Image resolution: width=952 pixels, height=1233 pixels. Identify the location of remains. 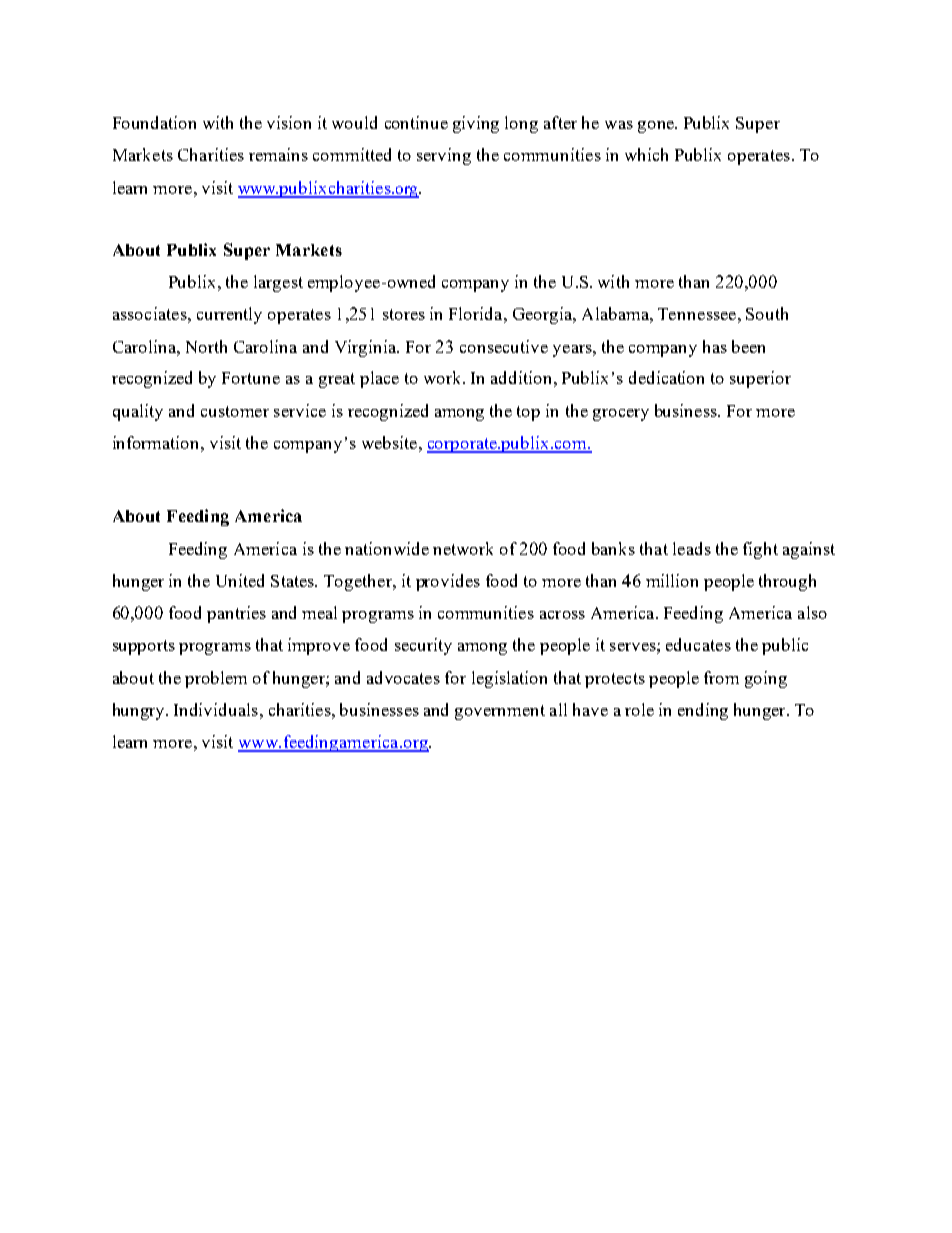
(278, 154).
